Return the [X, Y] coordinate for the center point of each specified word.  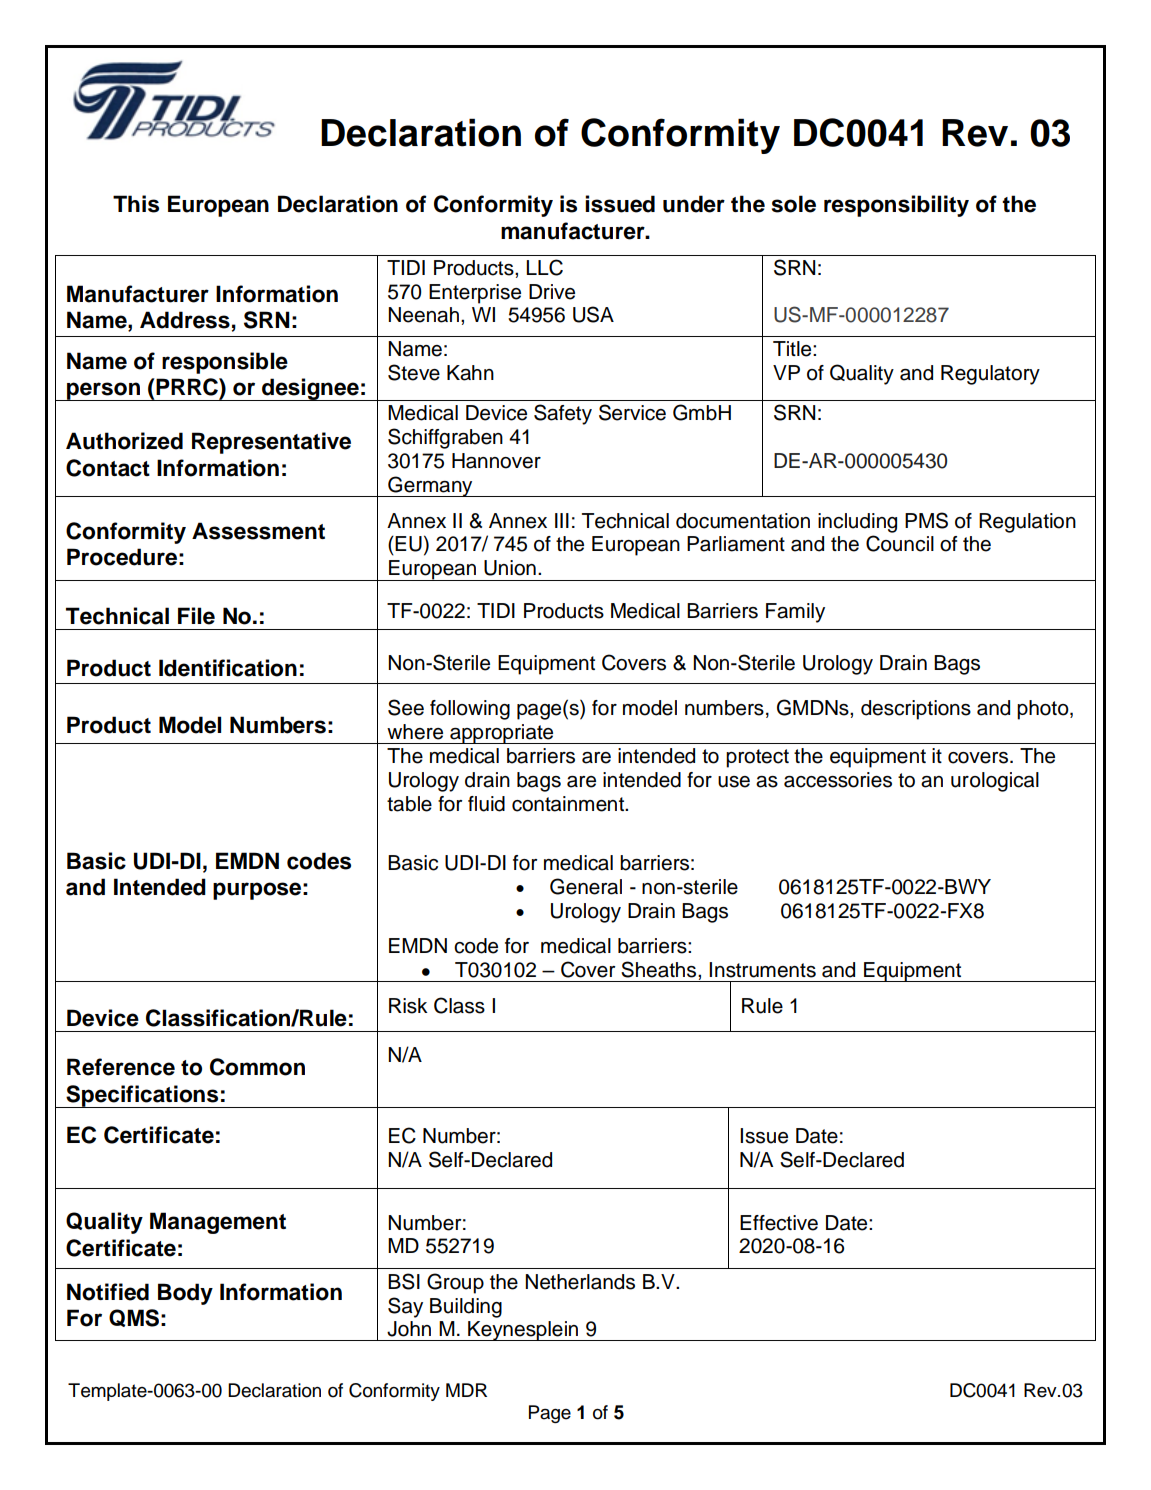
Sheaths [660, 969]
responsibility [896, 206]
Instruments [762, 970]
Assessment [258, 531]
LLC [544, 267]
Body [185, 1294]
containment [569, 804]
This [136, 204]
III [562, 520]
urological [995, 782]
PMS [926, 520]
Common [257, 1067]
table [409, 804]
